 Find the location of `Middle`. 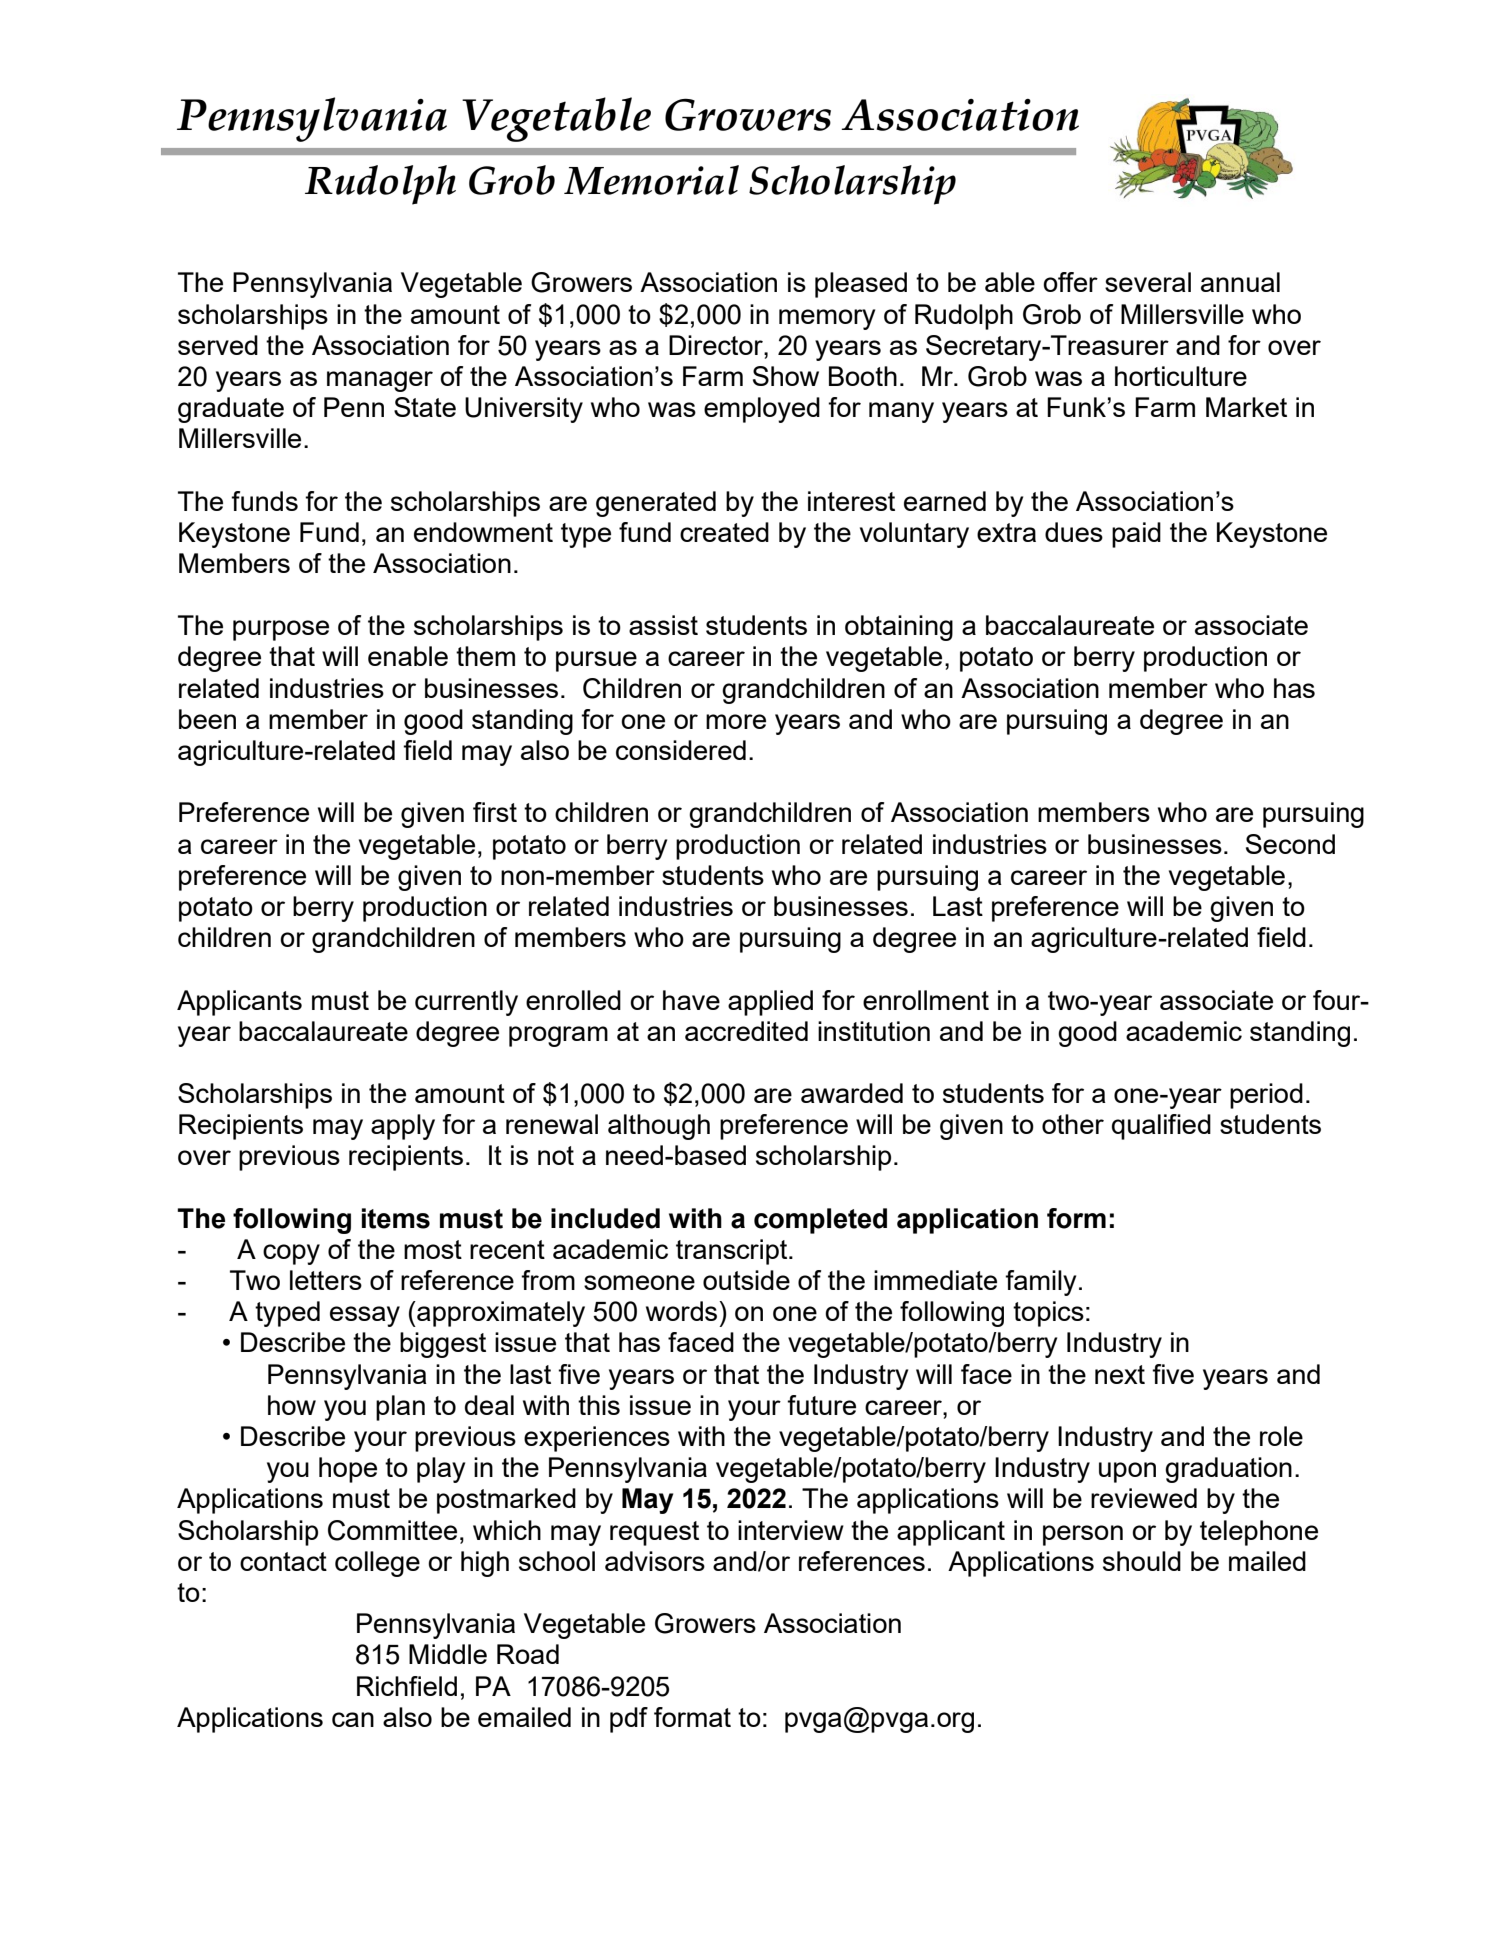

Middle is located at coordinates (448, 1654).
